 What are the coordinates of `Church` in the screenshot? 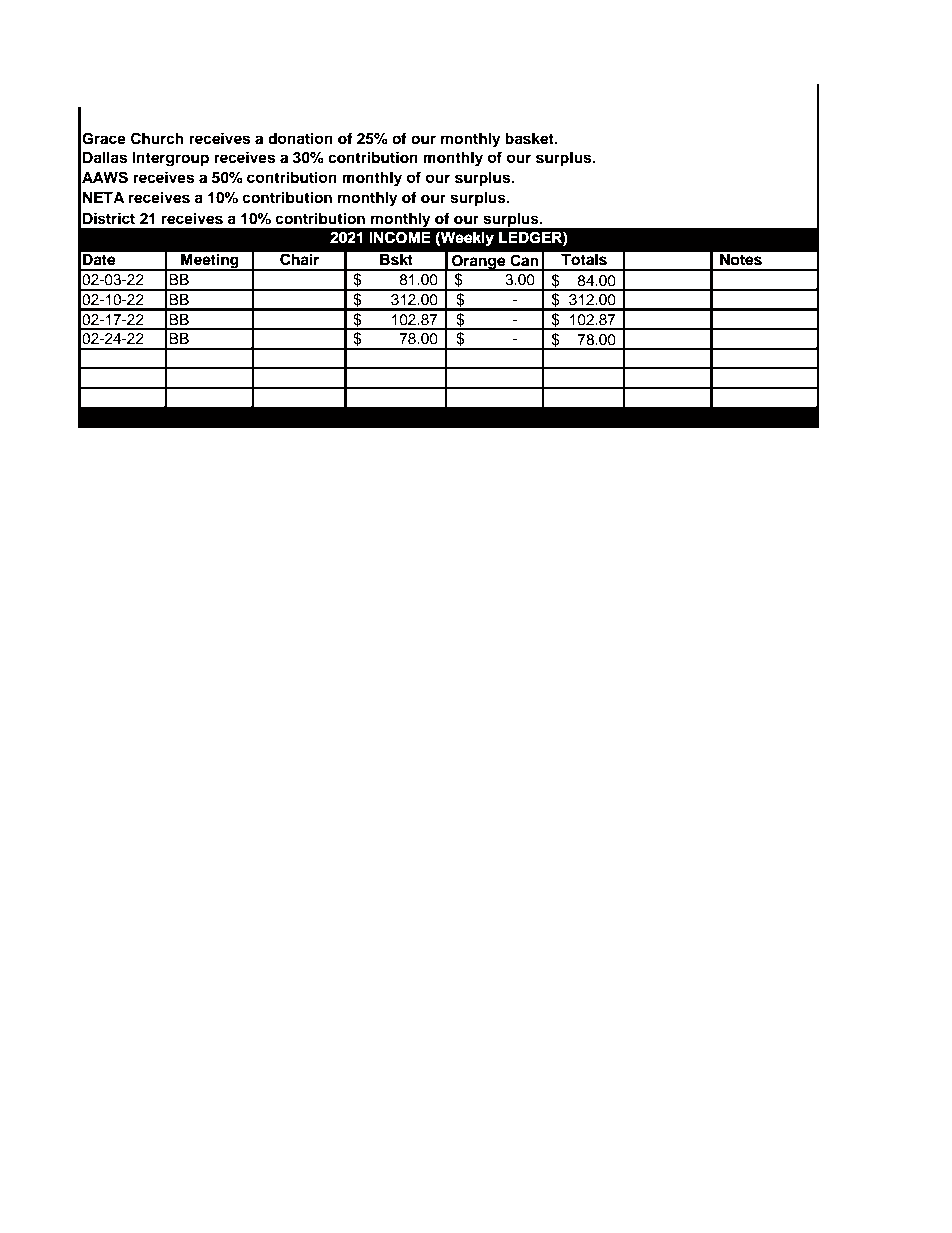 It's located at (157, 138).
